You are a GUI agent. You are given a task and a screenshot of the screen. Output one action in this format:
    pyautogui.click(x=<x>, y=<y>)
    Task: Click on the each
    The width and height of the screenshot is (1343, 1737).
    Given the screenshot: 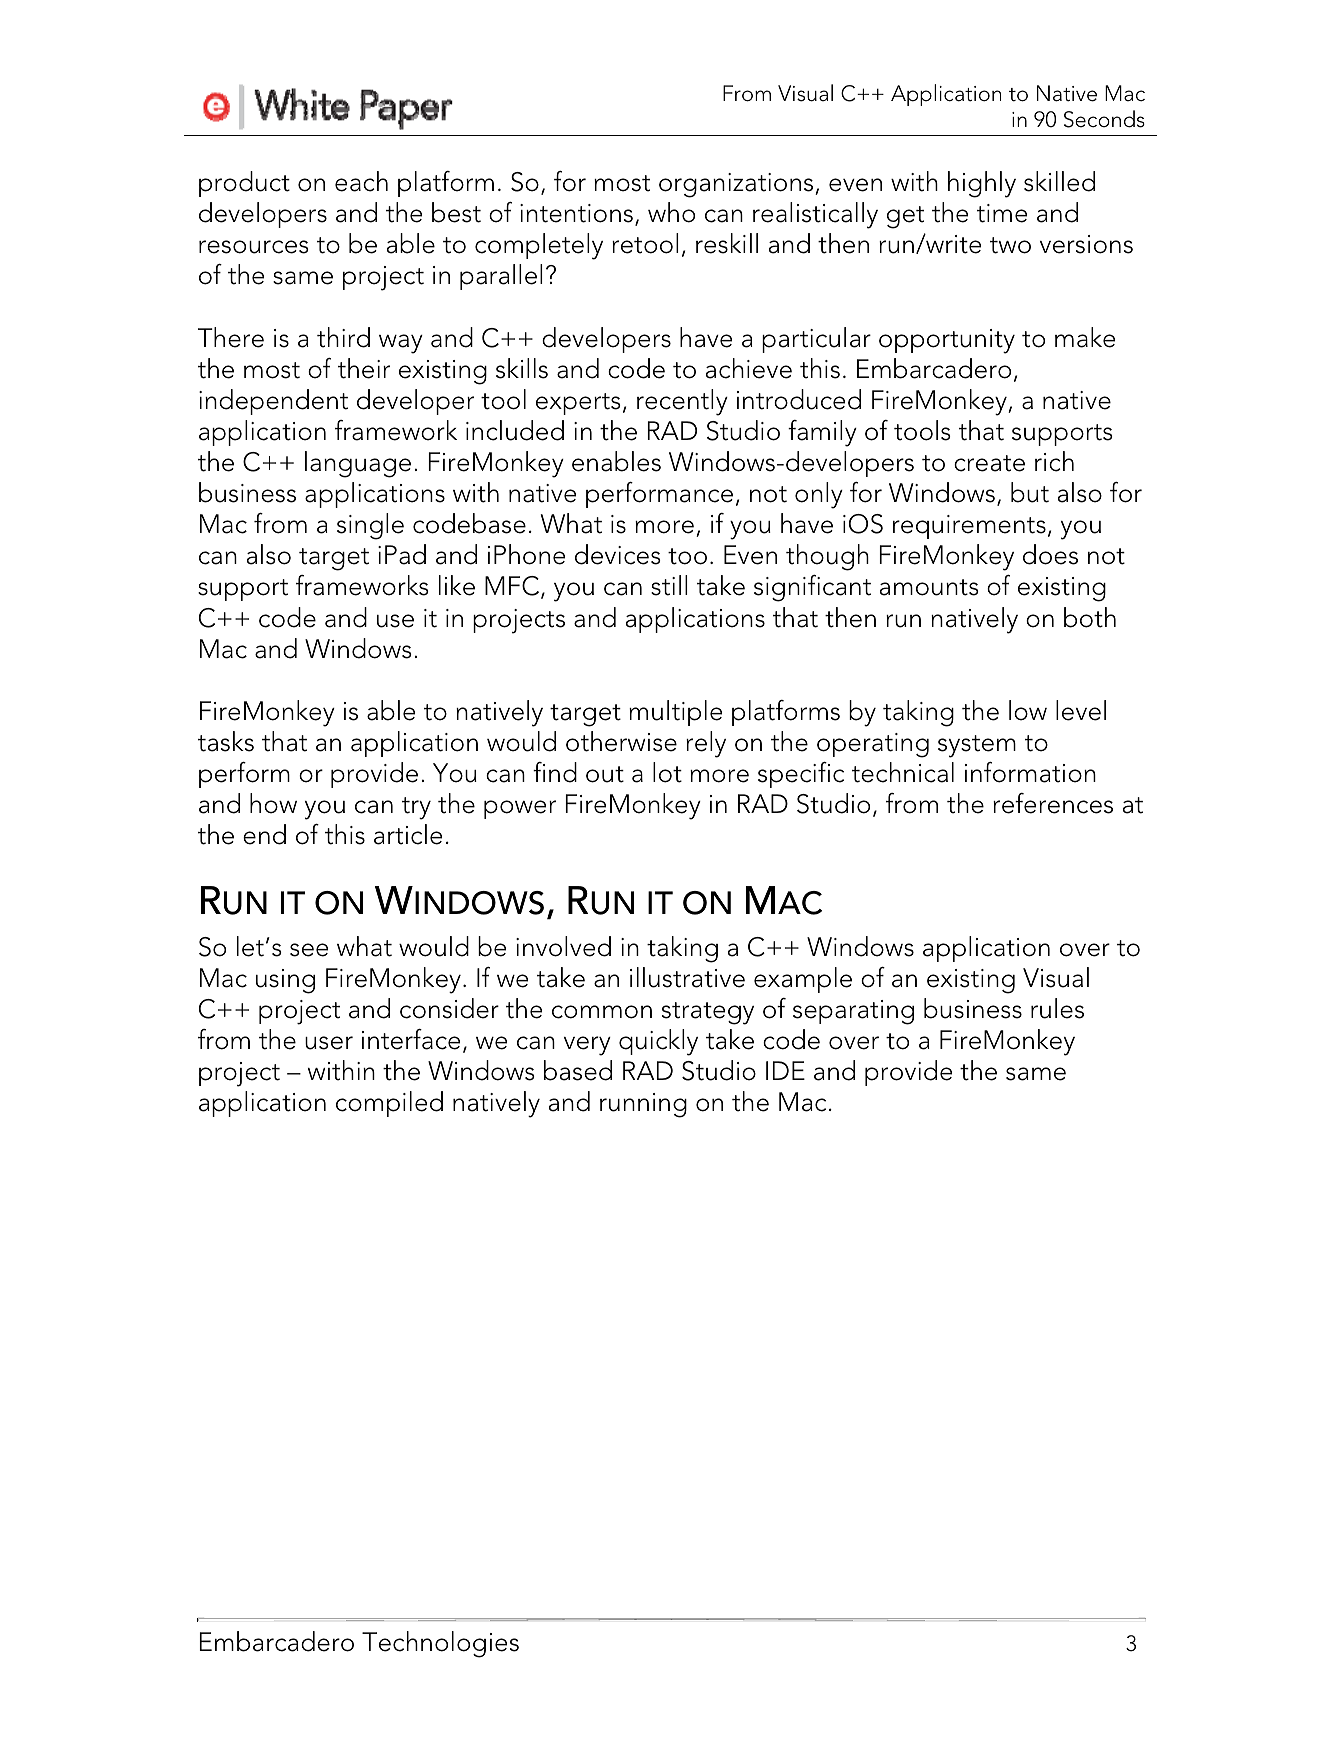 What is the action you would take?
    pyautogui.click(x=361, y=181)
